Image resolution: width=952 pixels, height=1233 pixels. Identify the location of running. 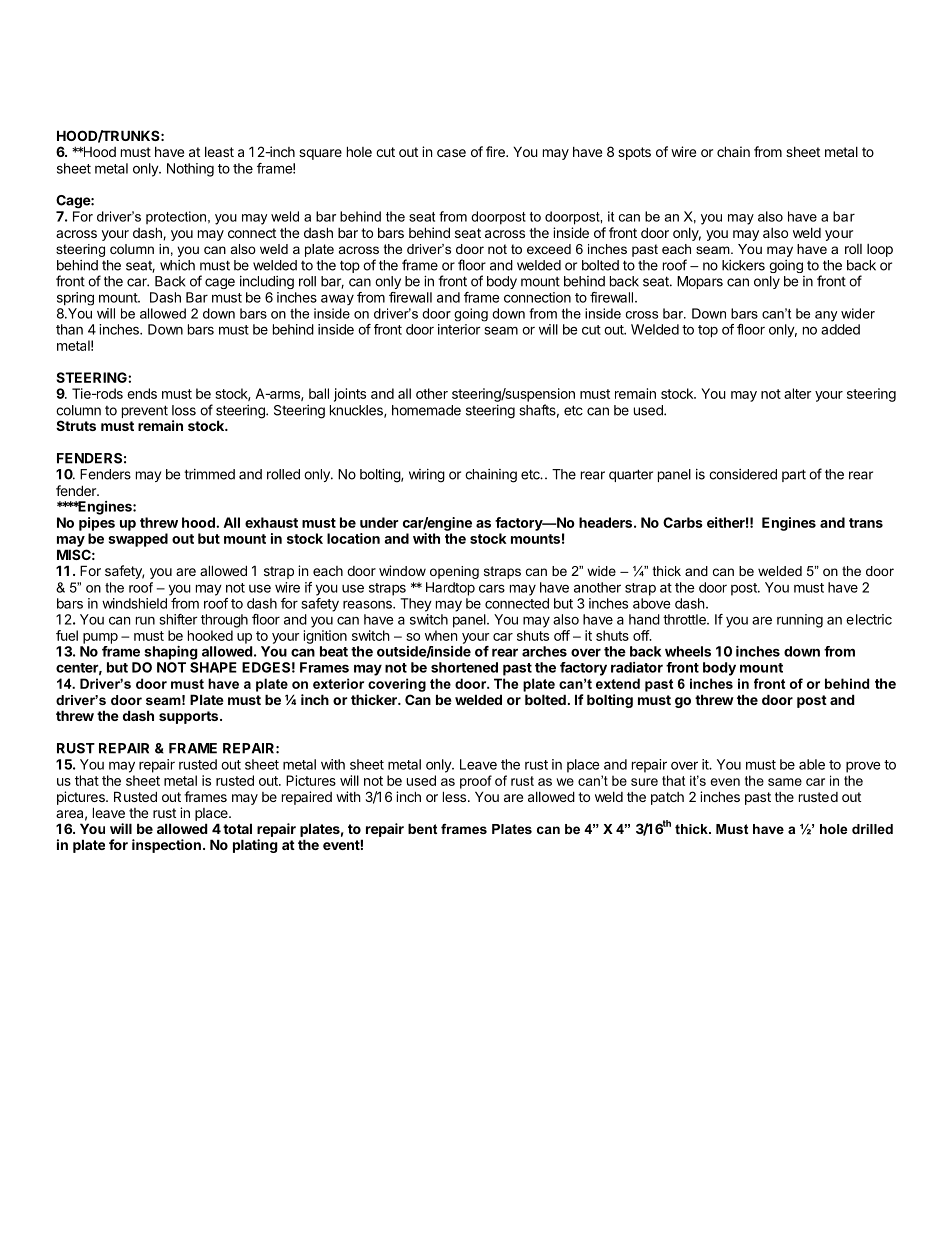
(800, 621).
